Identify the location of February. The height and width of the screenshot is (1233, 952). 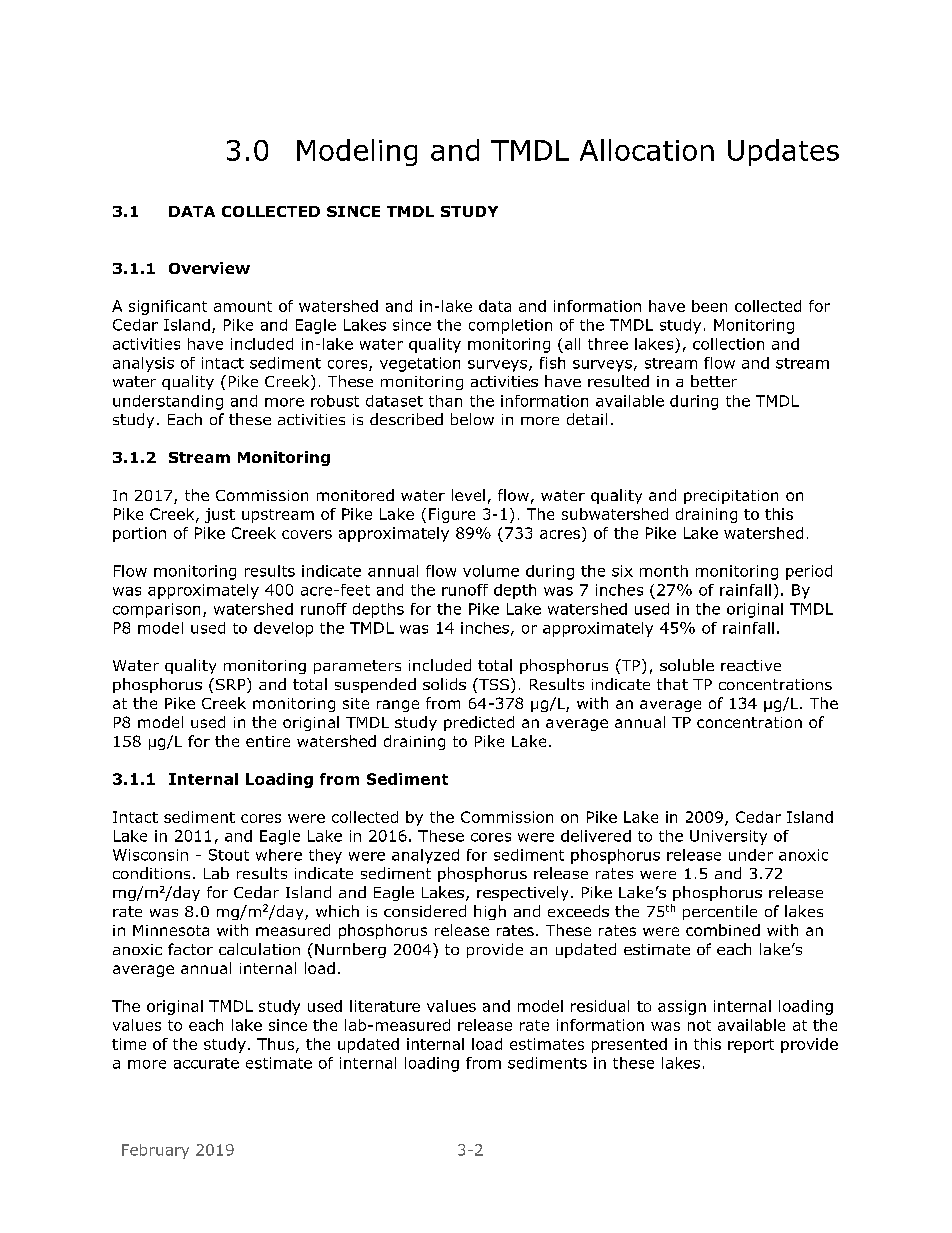
(155, 1151).
